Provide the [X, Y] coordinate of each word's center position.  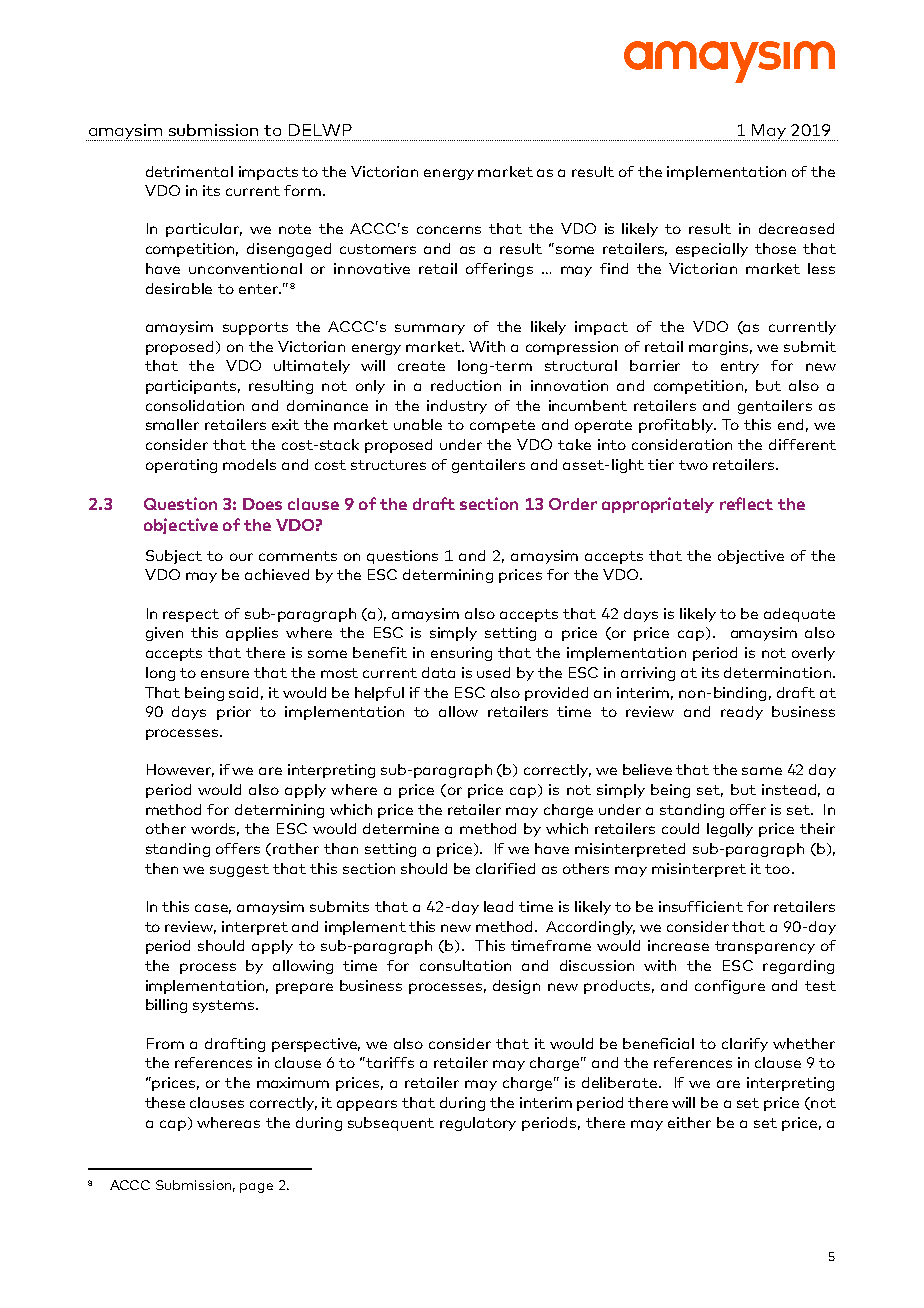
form [302, 190]
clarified [505, 868]
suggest [239, 870]
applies [252, 634]
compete [502, 426]
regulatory [478, 1124]
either [689, 1122]
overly [813, 654]
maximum [293, 1082]
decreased [796, 228]
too [777, 869]
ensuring [461, 654]
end [790, 424]
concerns [449, 230]
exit [285, 424]
